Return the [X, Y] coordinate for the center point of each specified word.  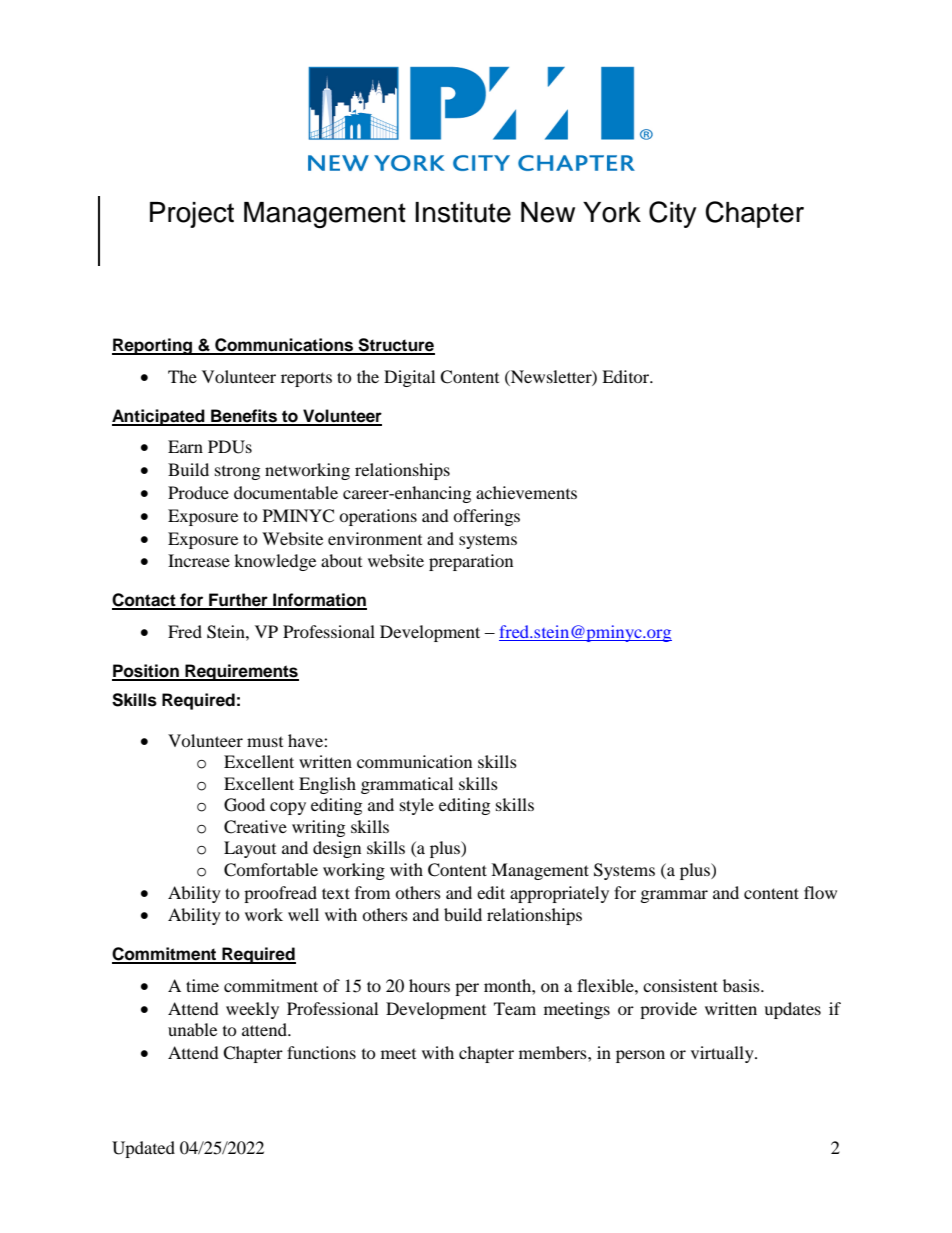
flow [820, 892]
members [554, 1052]
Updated [143, 1149]
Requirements [241, 672]
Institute [463, 212]
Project [192, 215]
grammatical [407, 785]
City [673, 214]
